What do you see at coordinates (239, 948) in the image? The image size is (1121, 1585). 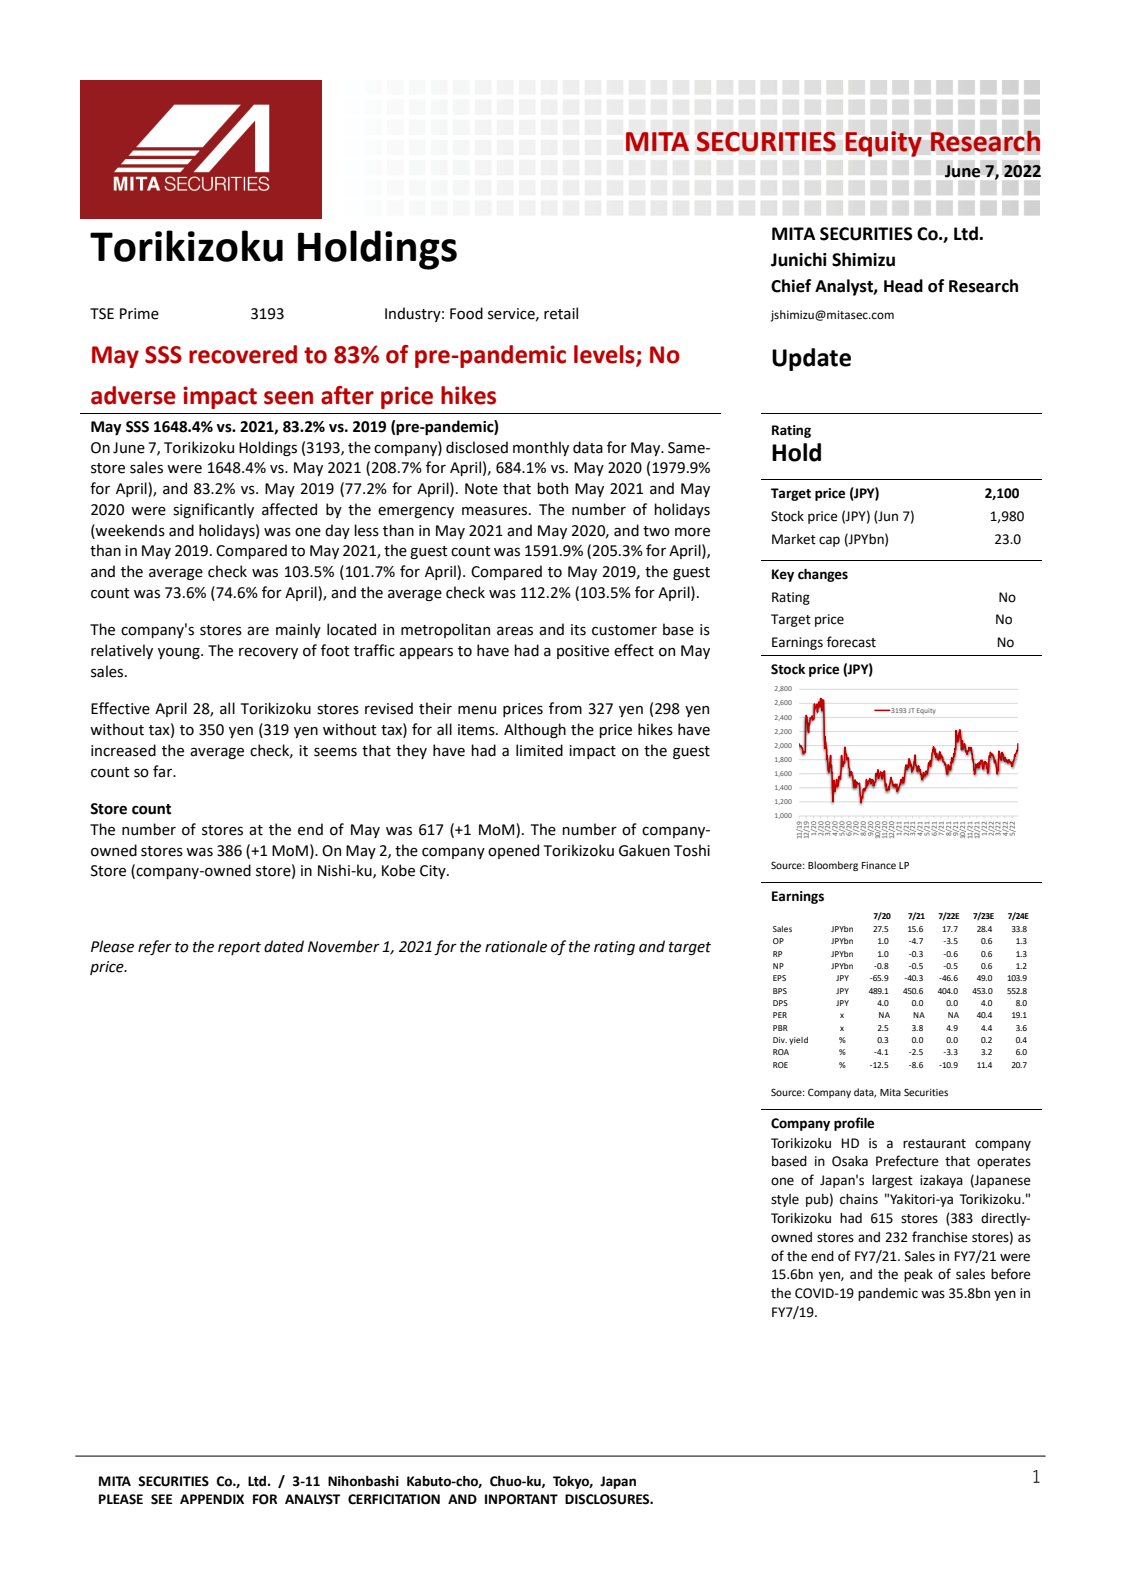 I see `report` at bounding box center [239, 948].
